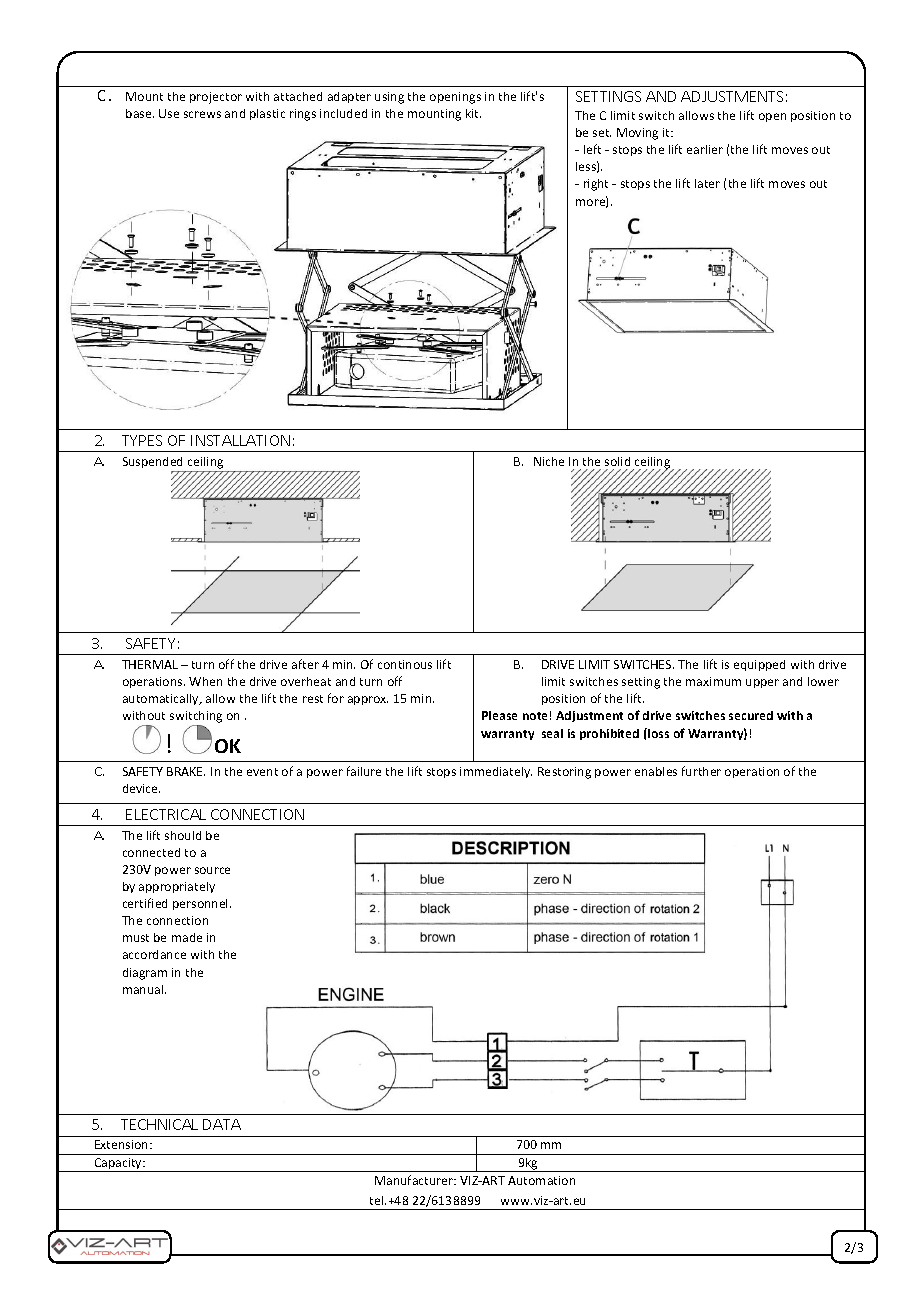 Image resolution: width=924 pixels, height=1308 pixels. Describe the element at coordinates (541, 1180) in the document. I see `Automation` at that location.
